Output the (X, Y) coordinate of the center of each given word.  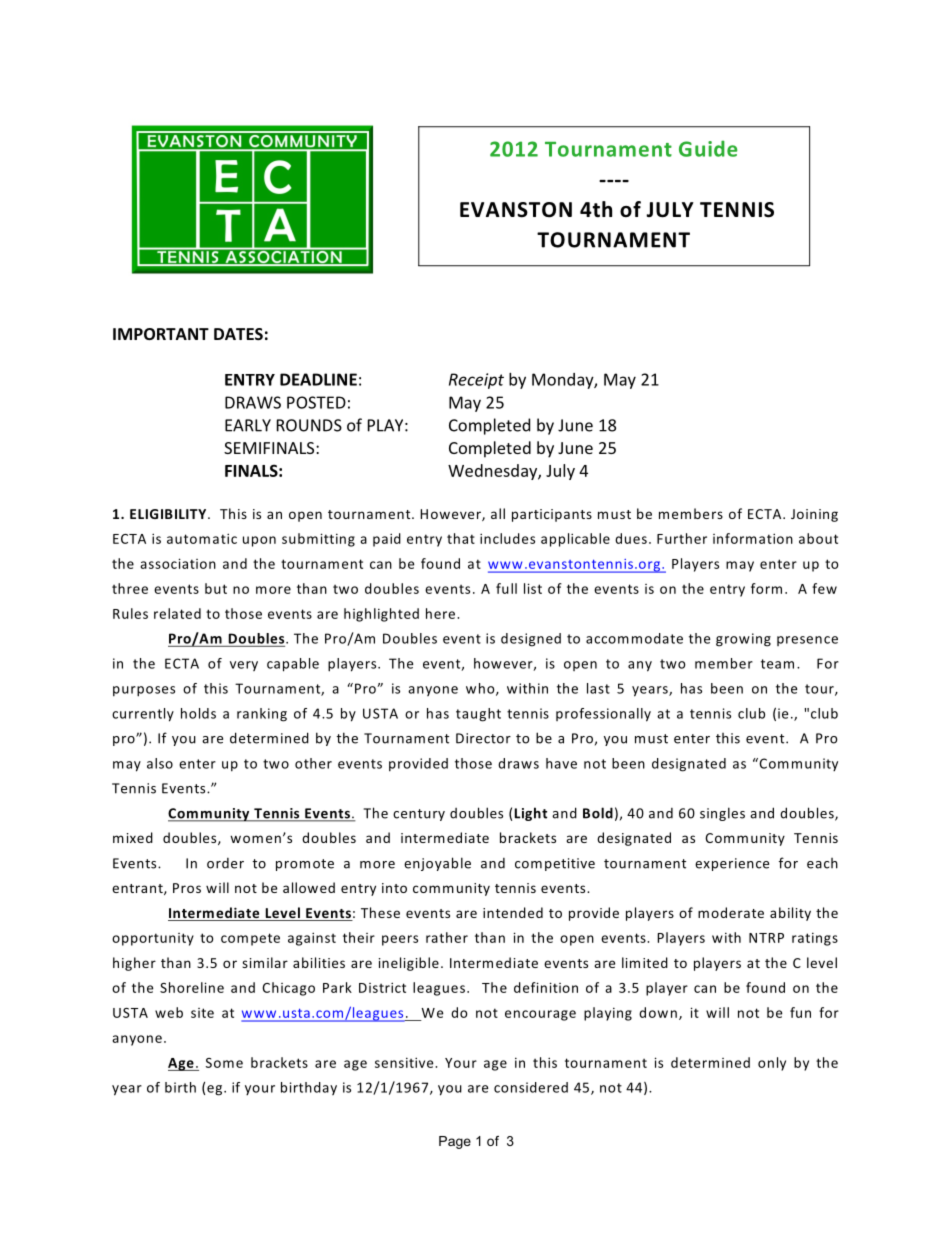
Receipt (476, 381)
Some (224, 1063)
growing (743, 640)
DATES (238, 334)
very (244, 666)
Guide (708, 148)
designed (531, 640)
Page (455, 1142)
